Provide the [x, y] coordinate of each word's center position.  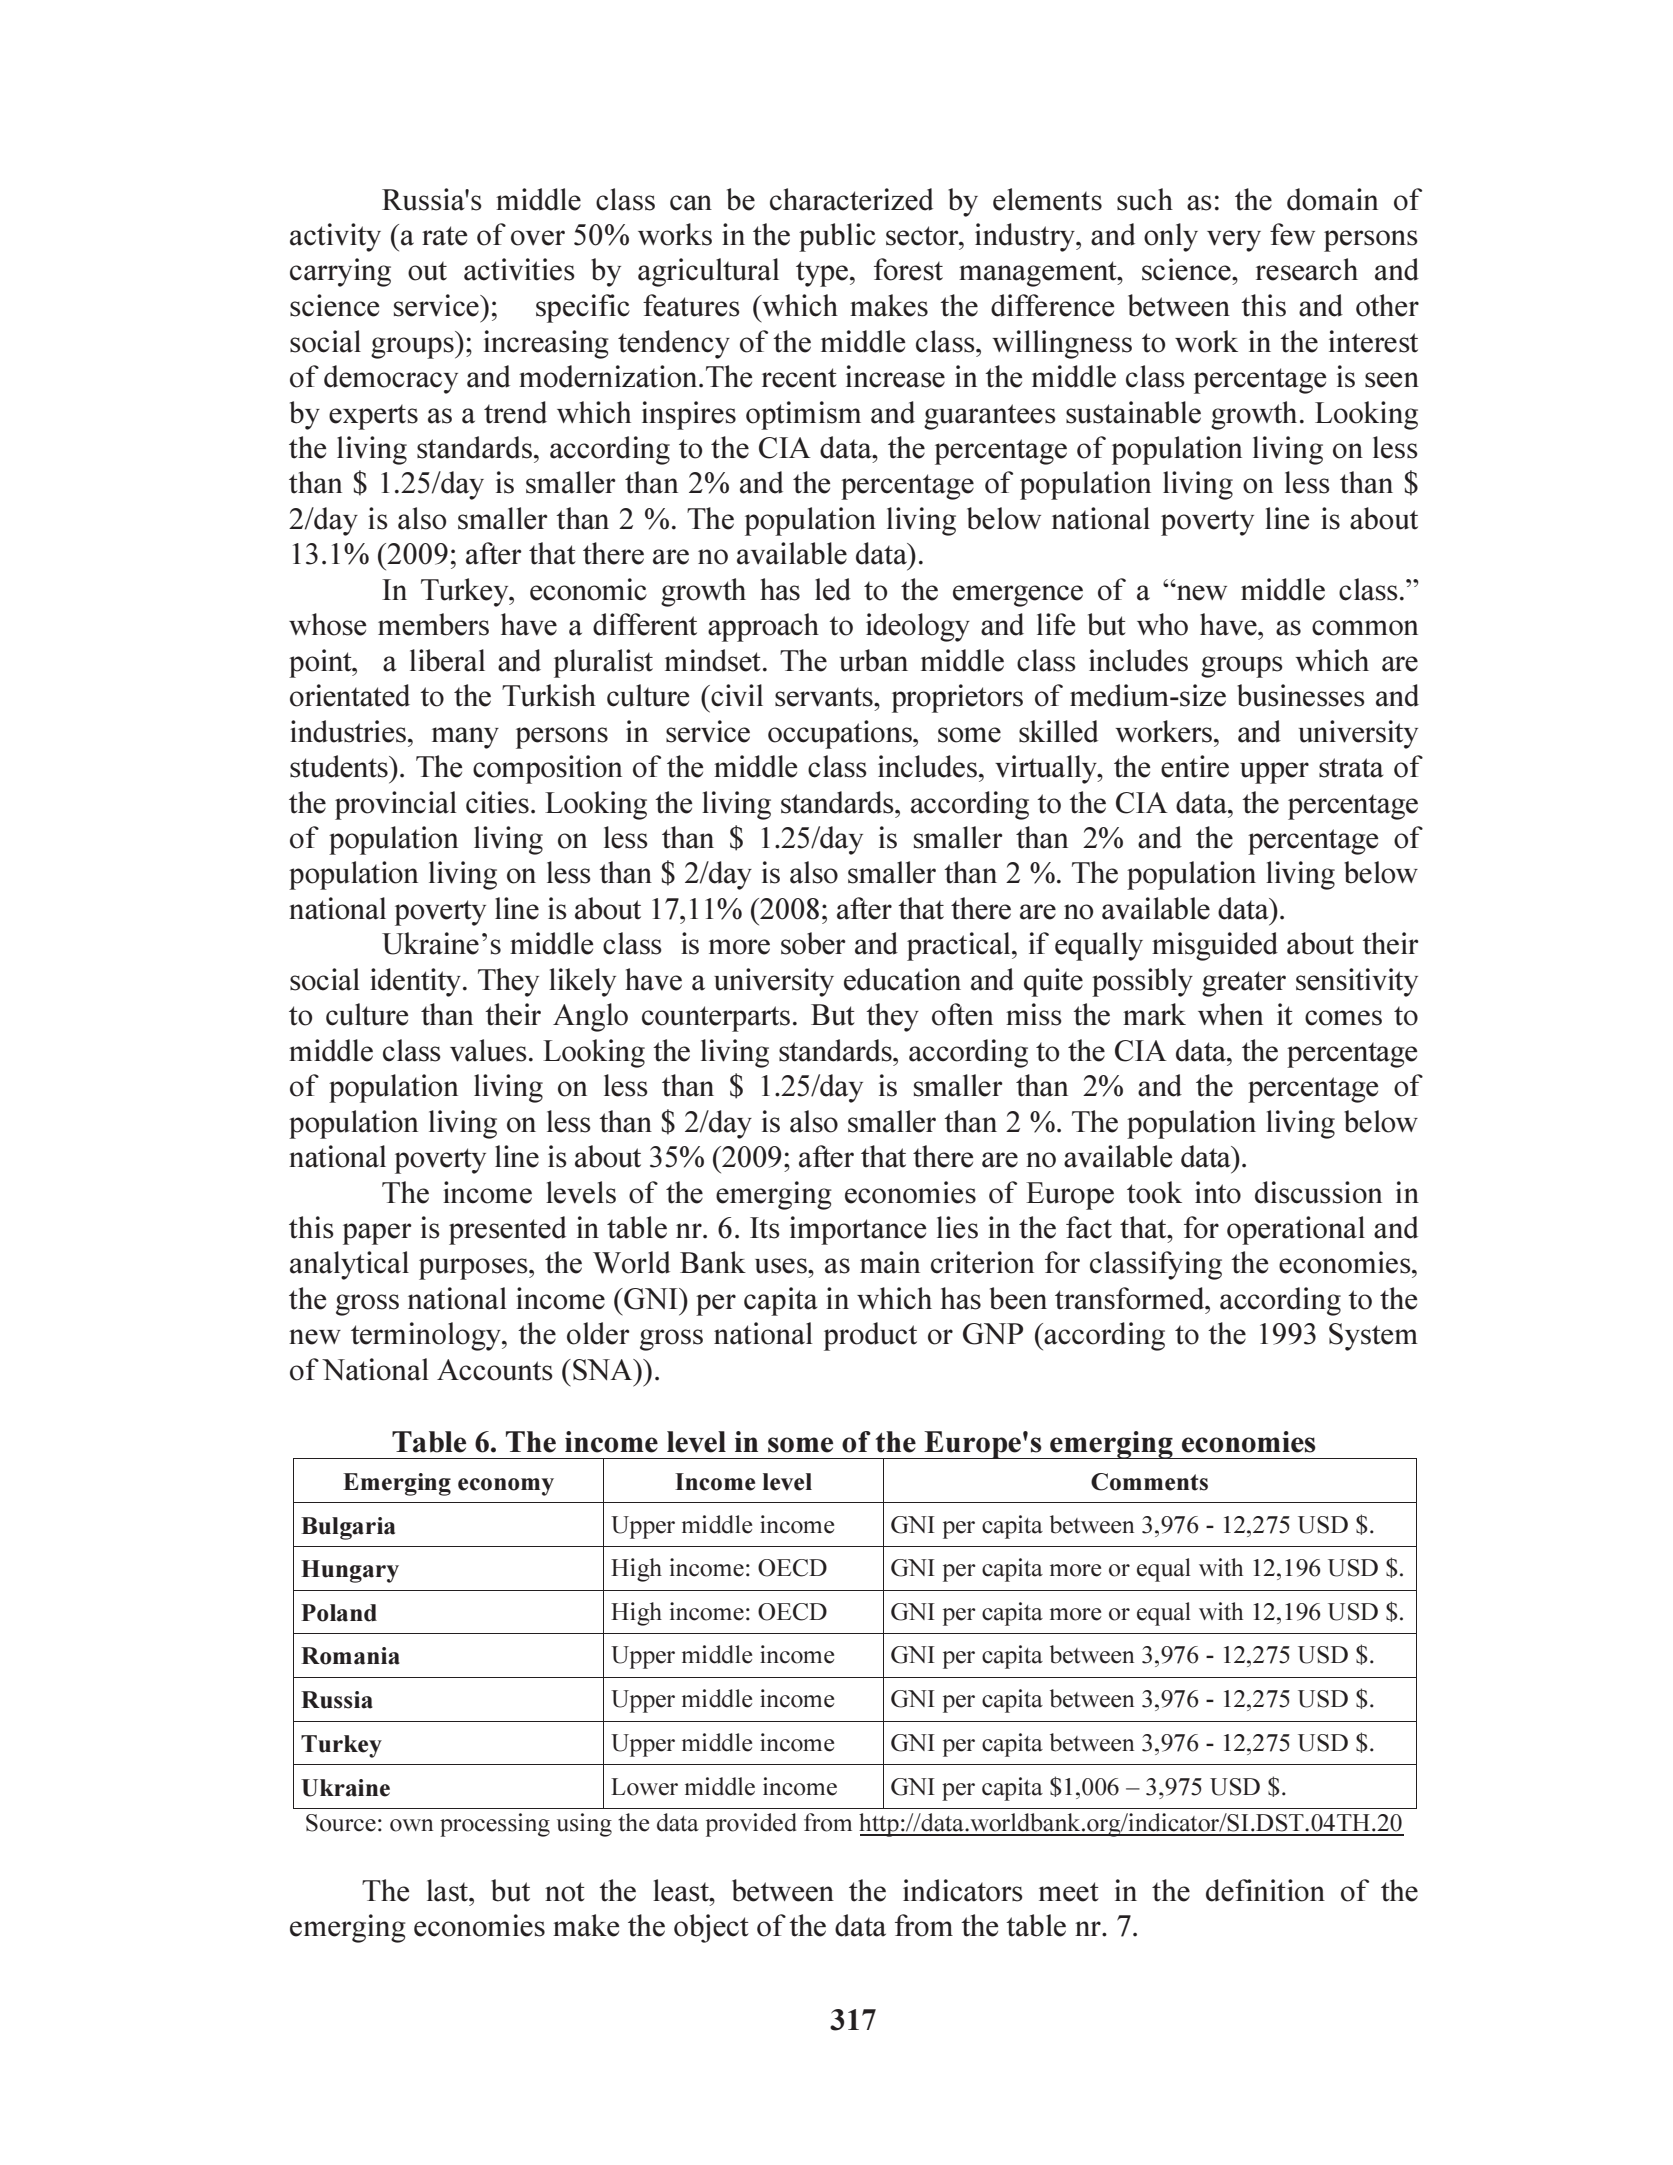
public [837, 237]
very [1234, 241]
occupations [841, 734]
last [449, 1890]
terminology [427, 1336]
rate [444, 236]
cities [497, 802]
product [870, 1336]
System [1373, 1337]
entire [1195, 766]
